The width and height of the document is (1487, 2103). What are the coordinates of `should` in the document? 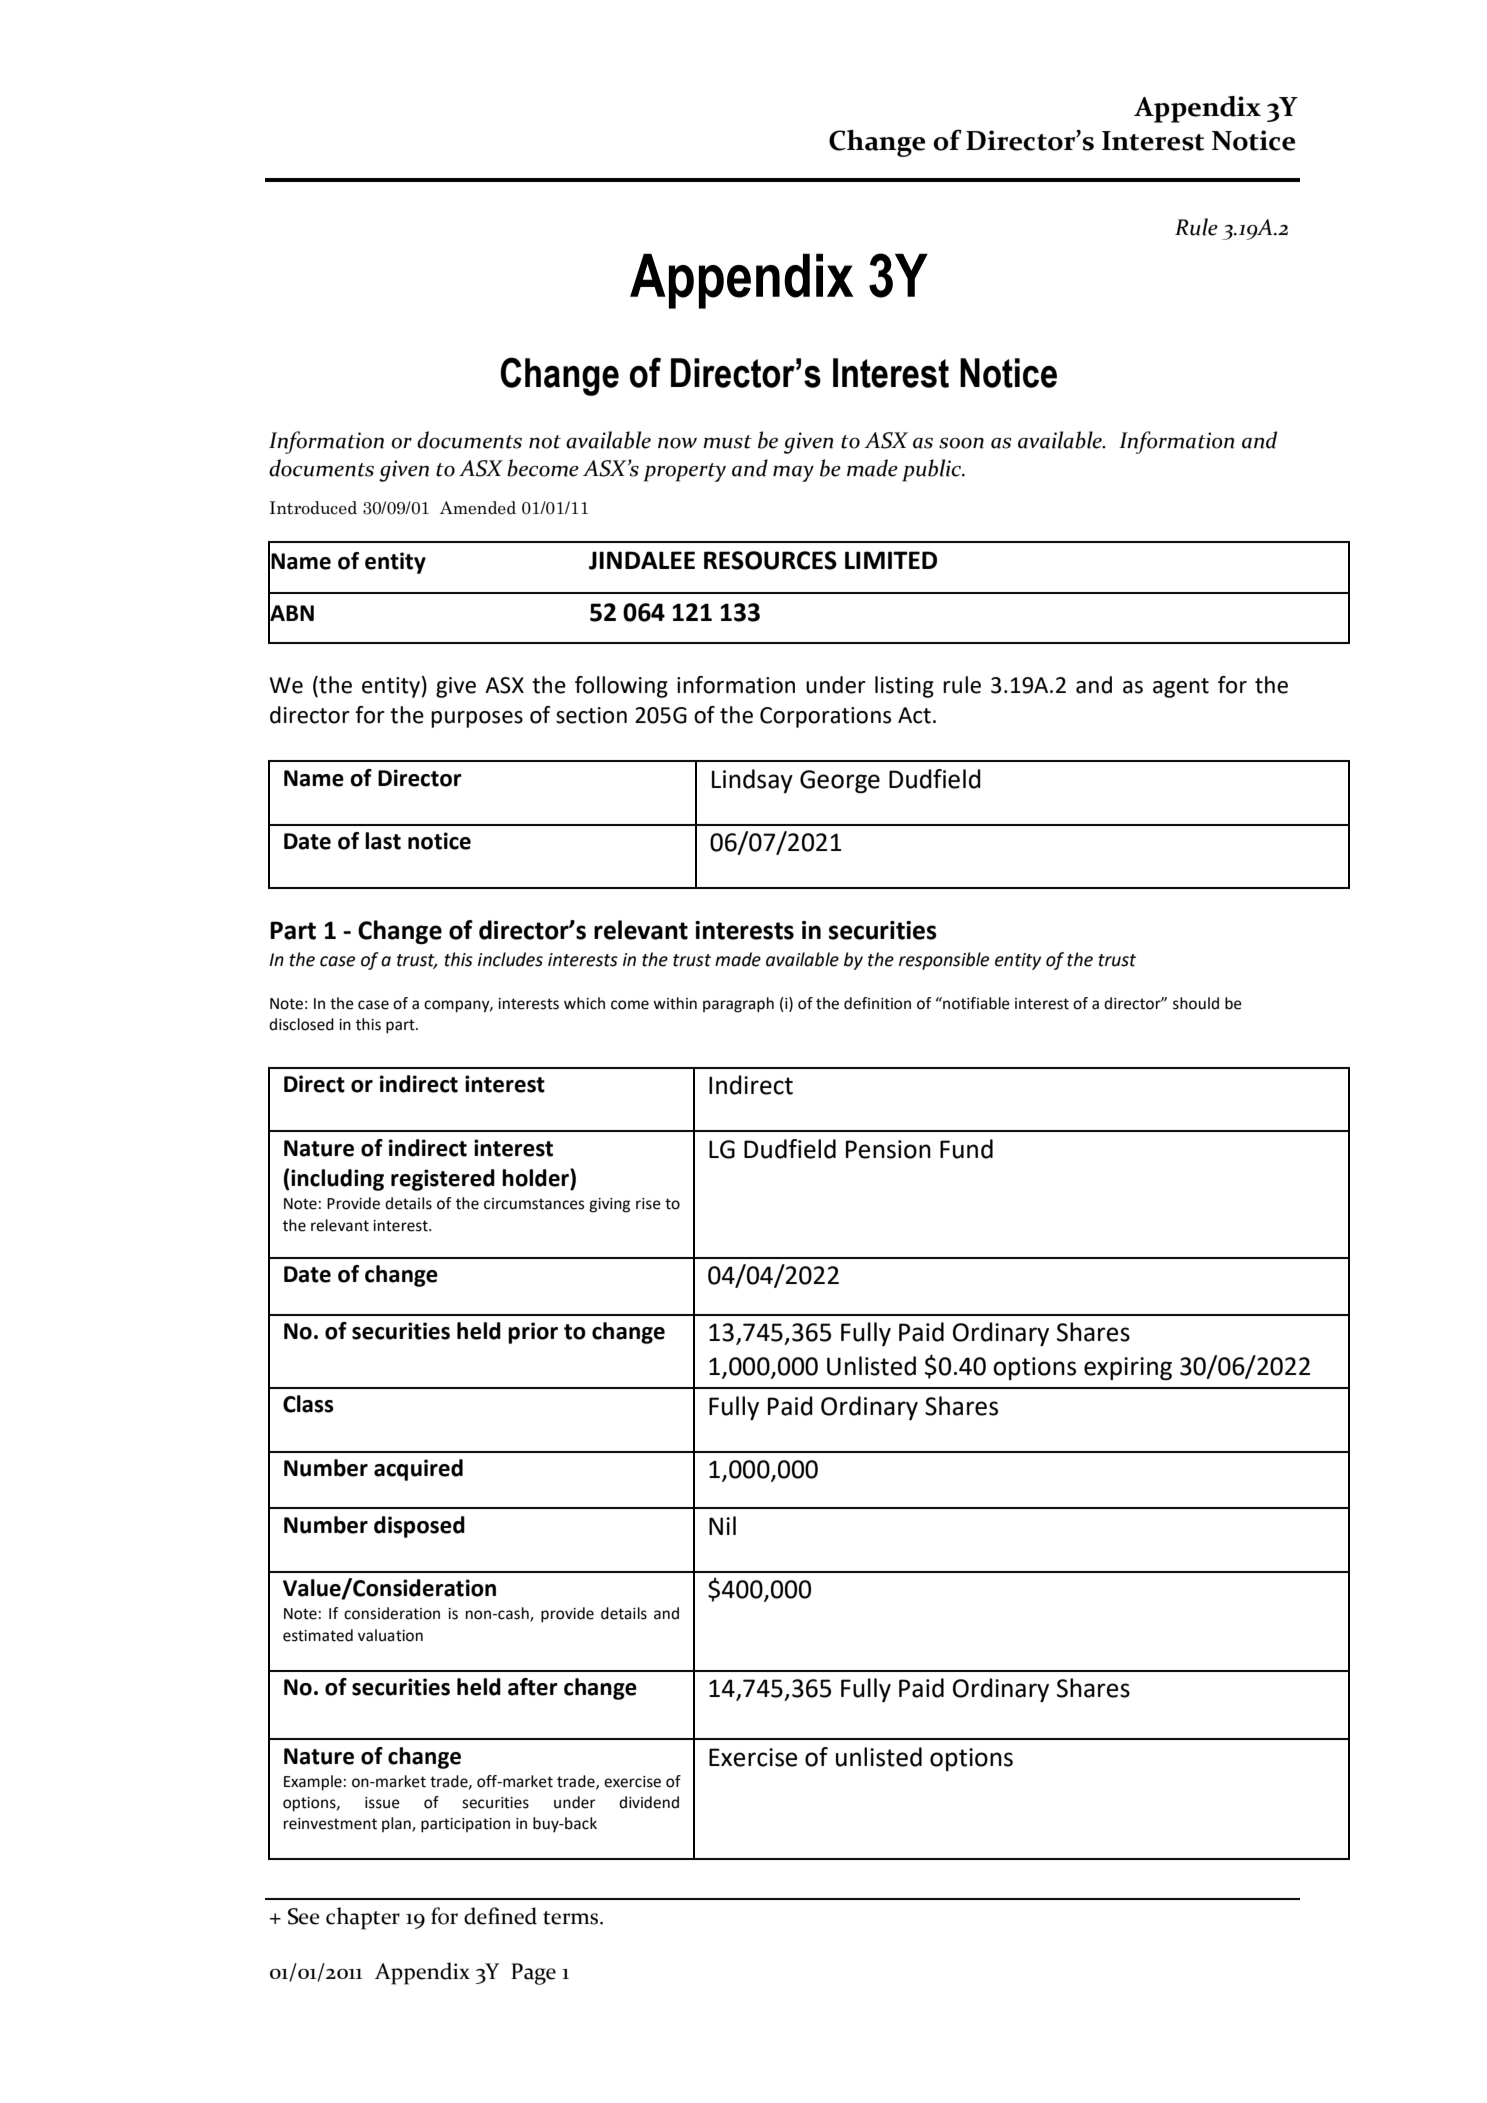 It's located at (1196, 1003).
